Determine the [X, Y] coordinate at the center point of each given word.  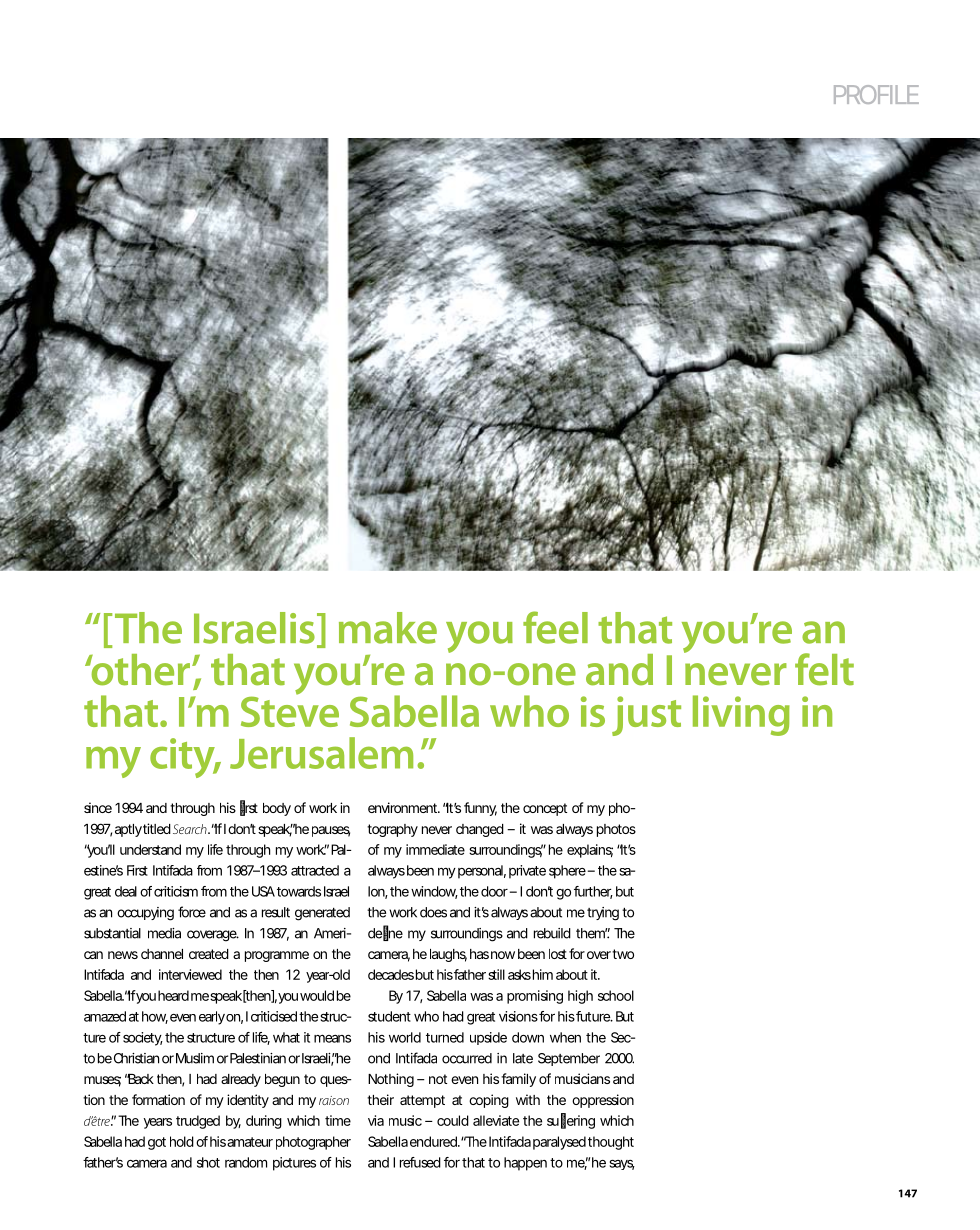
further [593, 892]
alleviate [496, 1120]
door [494, 891]
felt [824, 669]
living [741, 715]
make [388, 628]
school [616, 995]
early [212, 1018]
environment [403, 807]
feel [555, 627]
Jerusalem [321, 753]
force [192, 912]
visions [518, 1016]
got [157, 1143]
